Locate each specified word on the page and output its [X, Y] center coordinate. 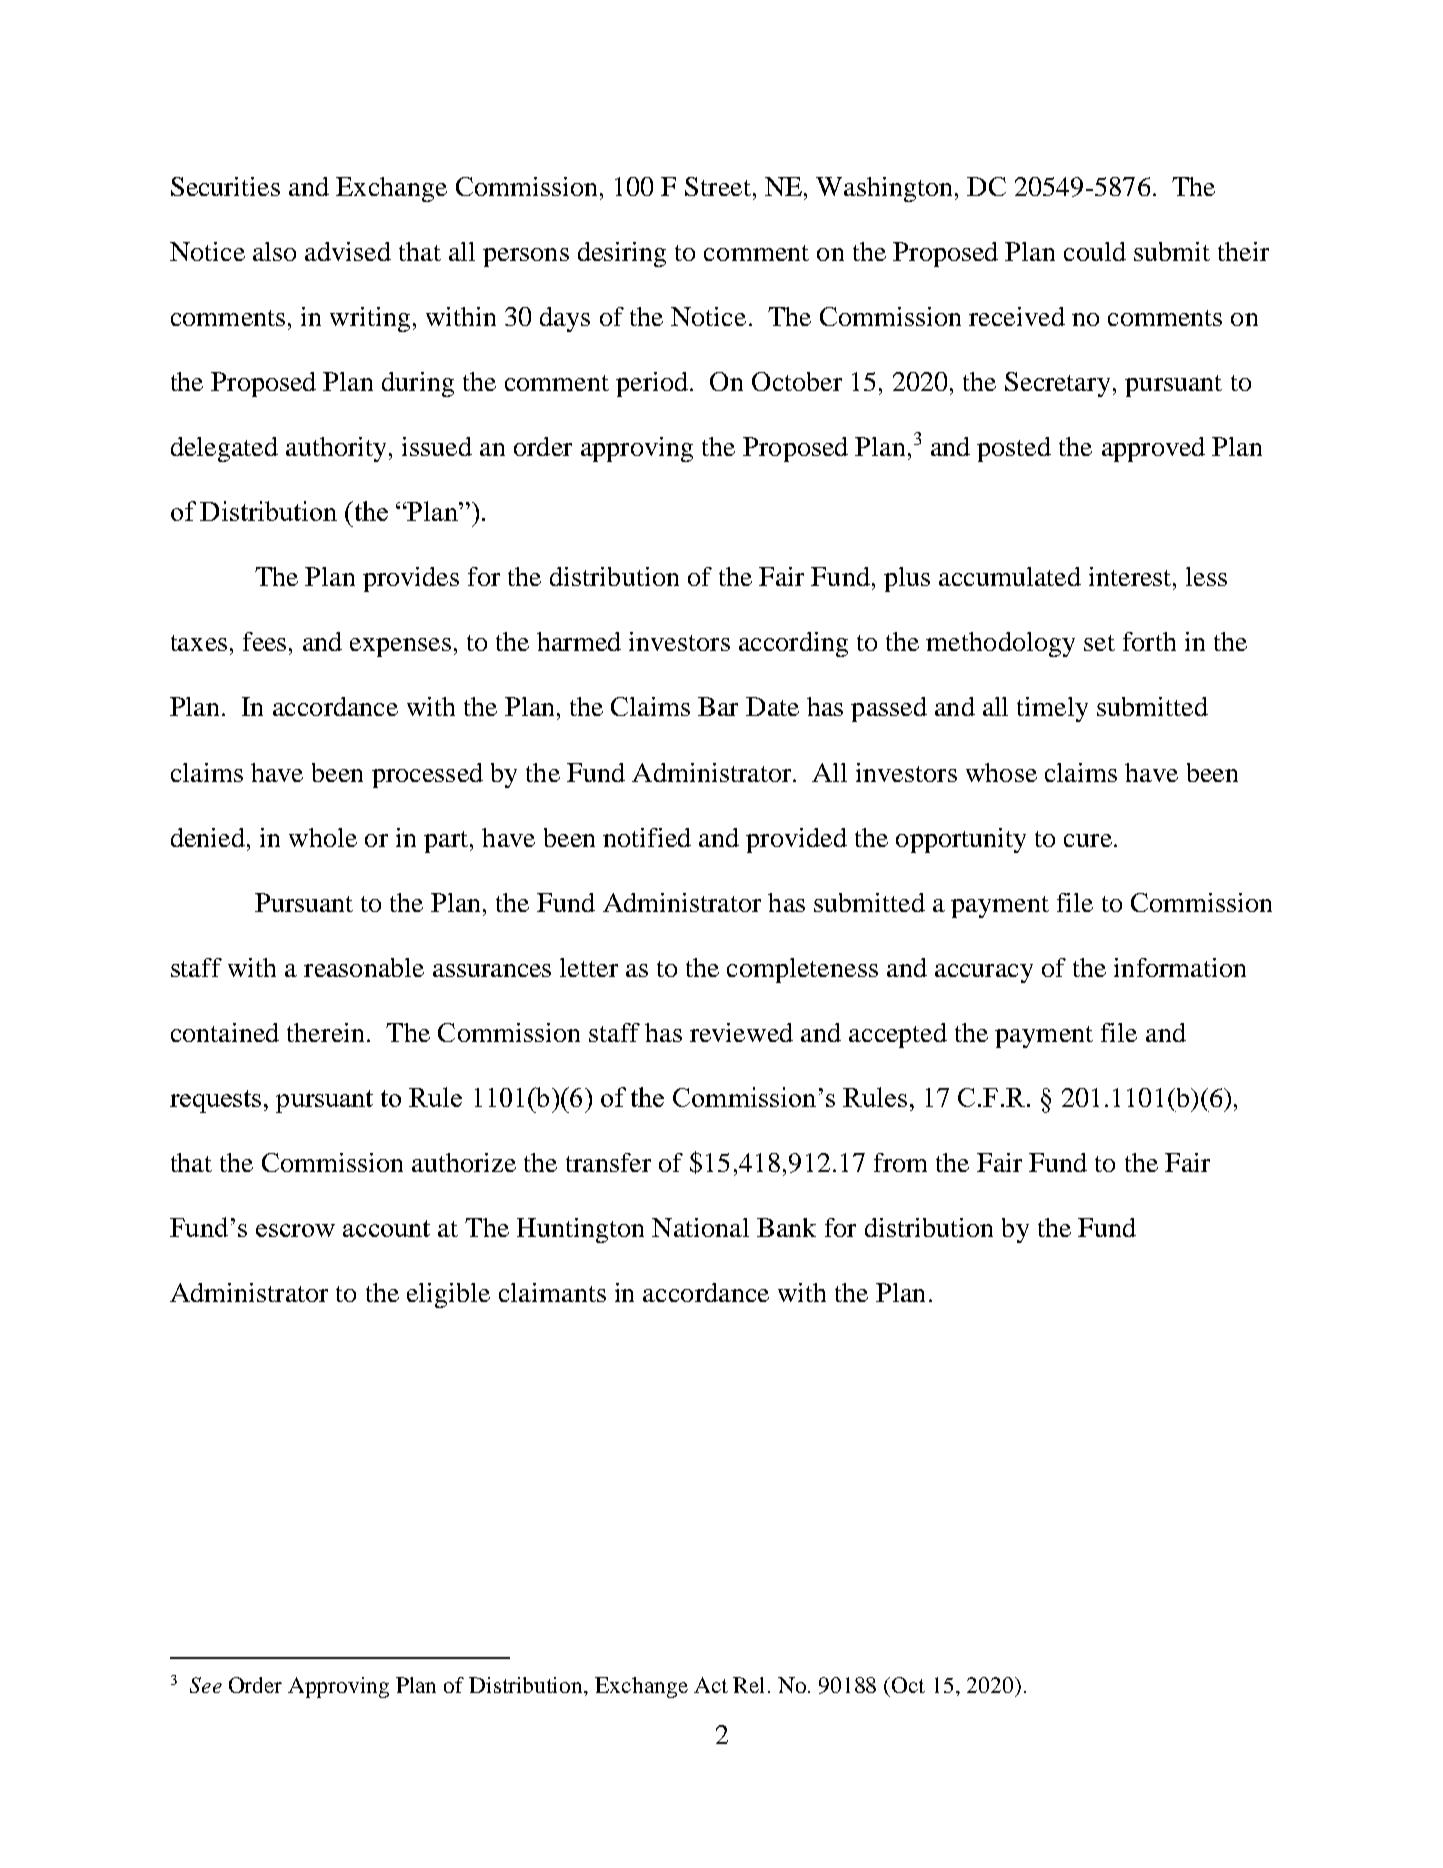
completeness [802, 970]
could [1095, 251]
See [206, 1685]
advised [348, 251]
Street [718, 186]
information [1180, 967]
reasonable [364, 967]
